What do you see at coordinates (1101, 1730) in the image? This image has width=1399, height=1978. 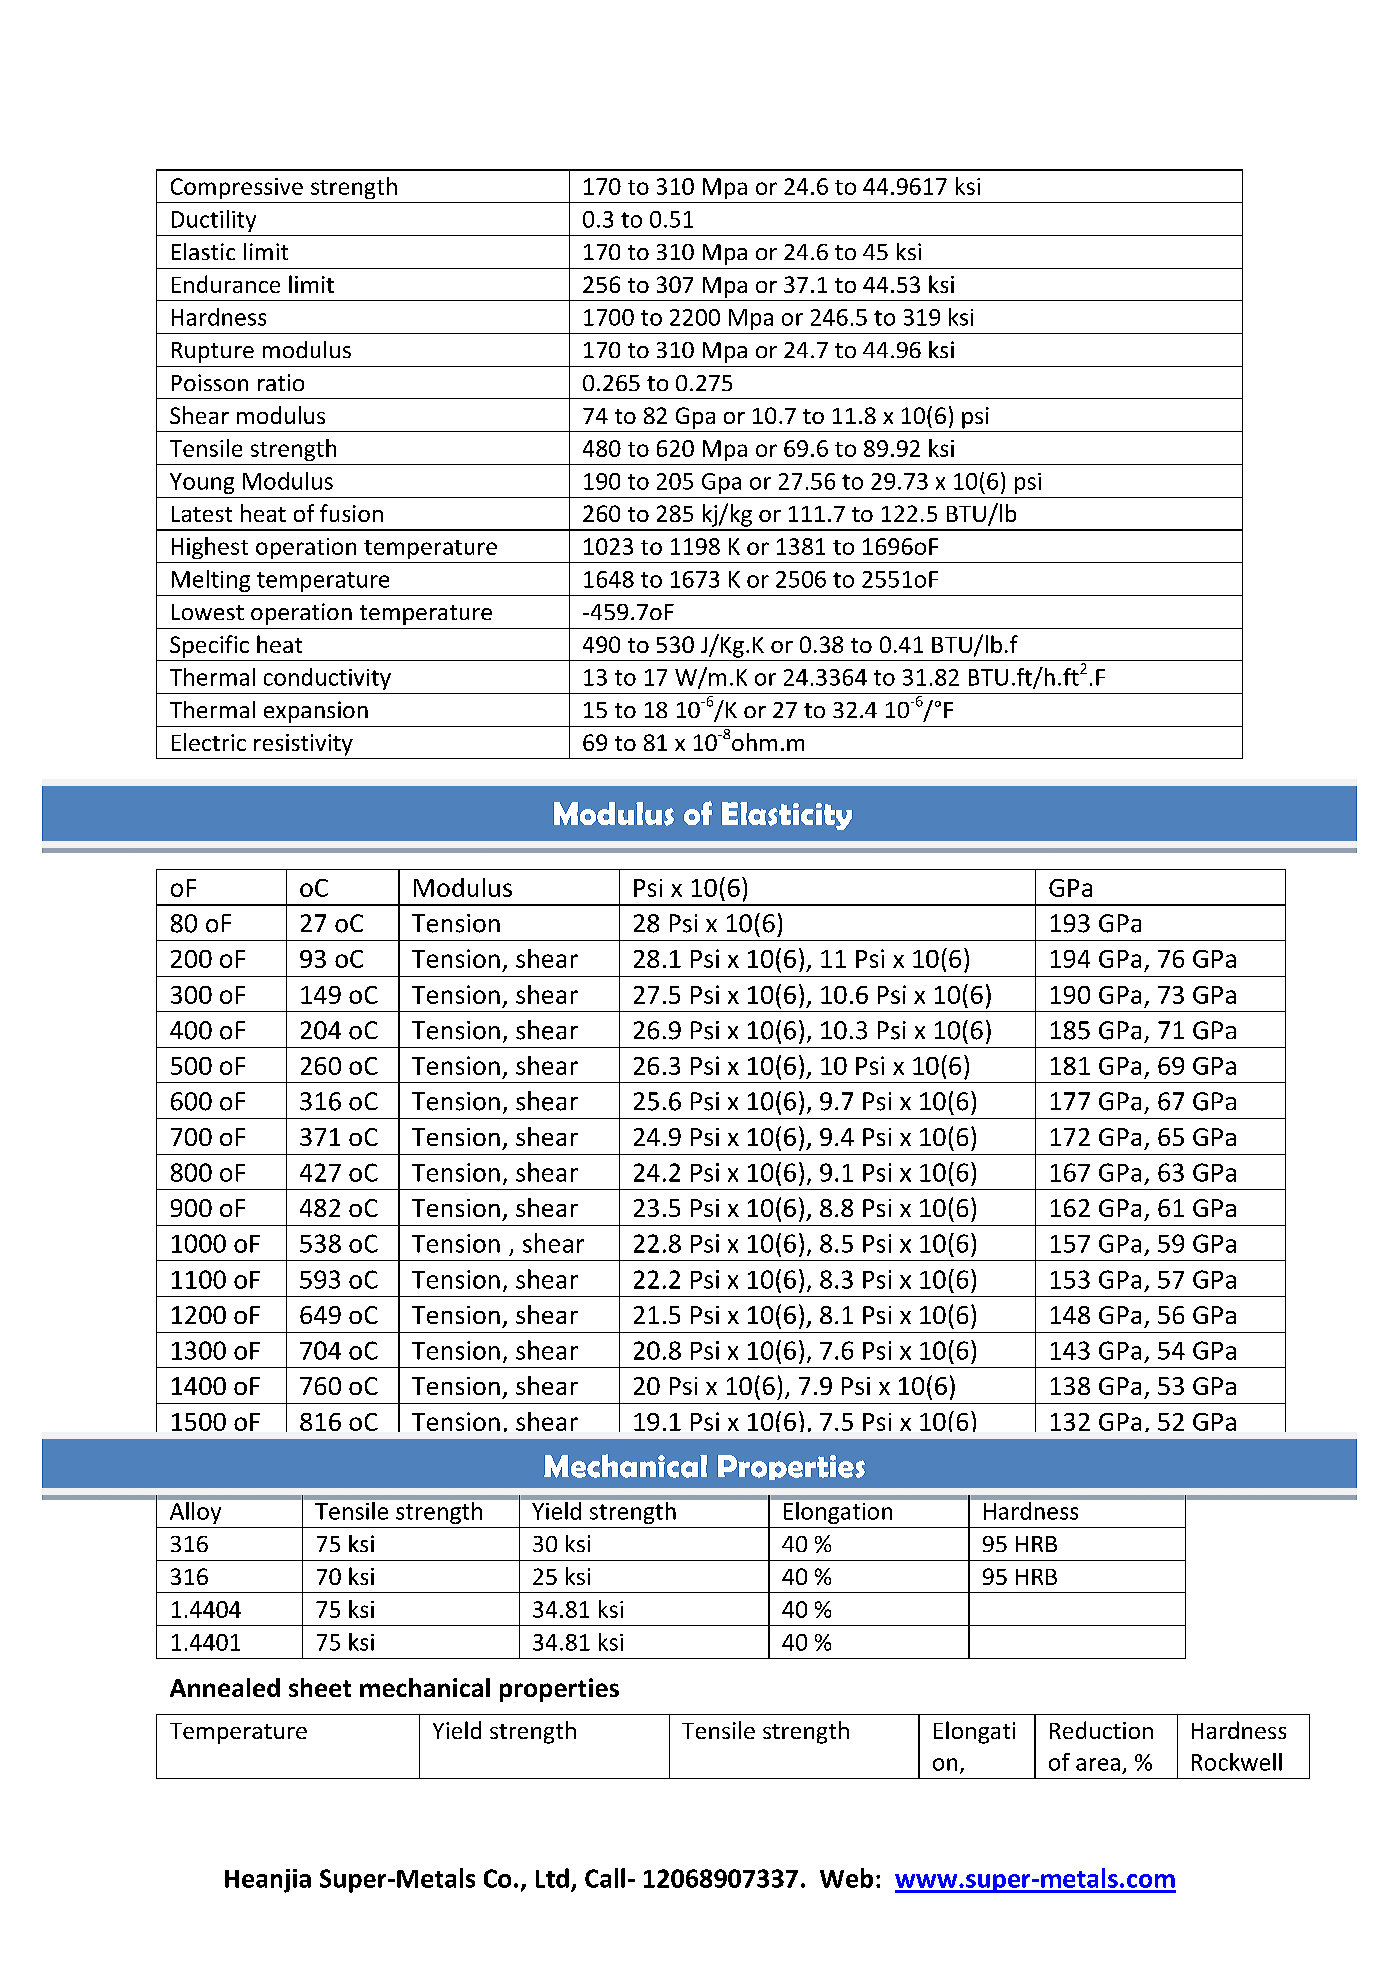 I see `Reduction` at bounding box center [1101, 1730].
